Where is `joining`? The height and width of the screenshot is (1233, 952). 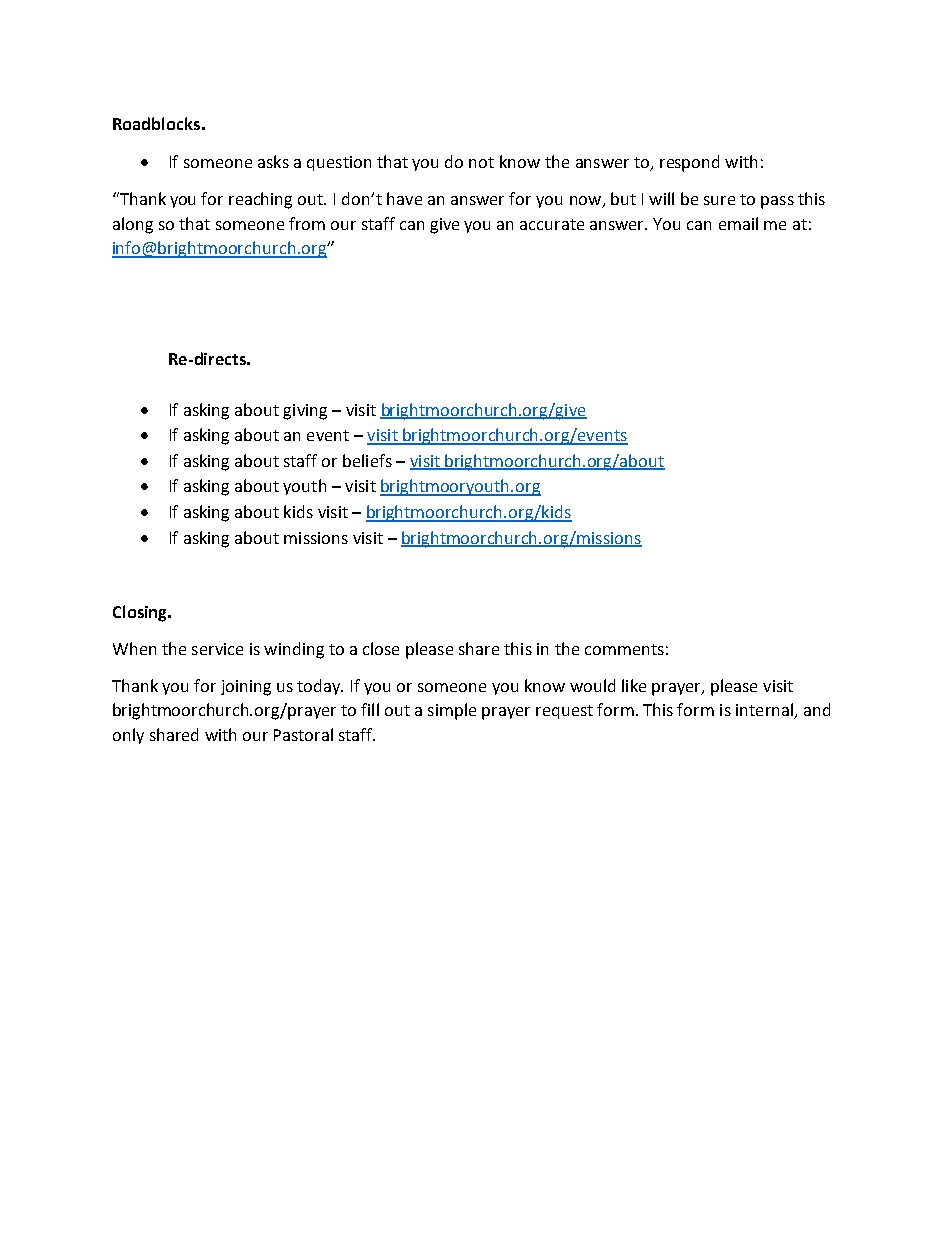
joining is located at coordinates (246, 688).
